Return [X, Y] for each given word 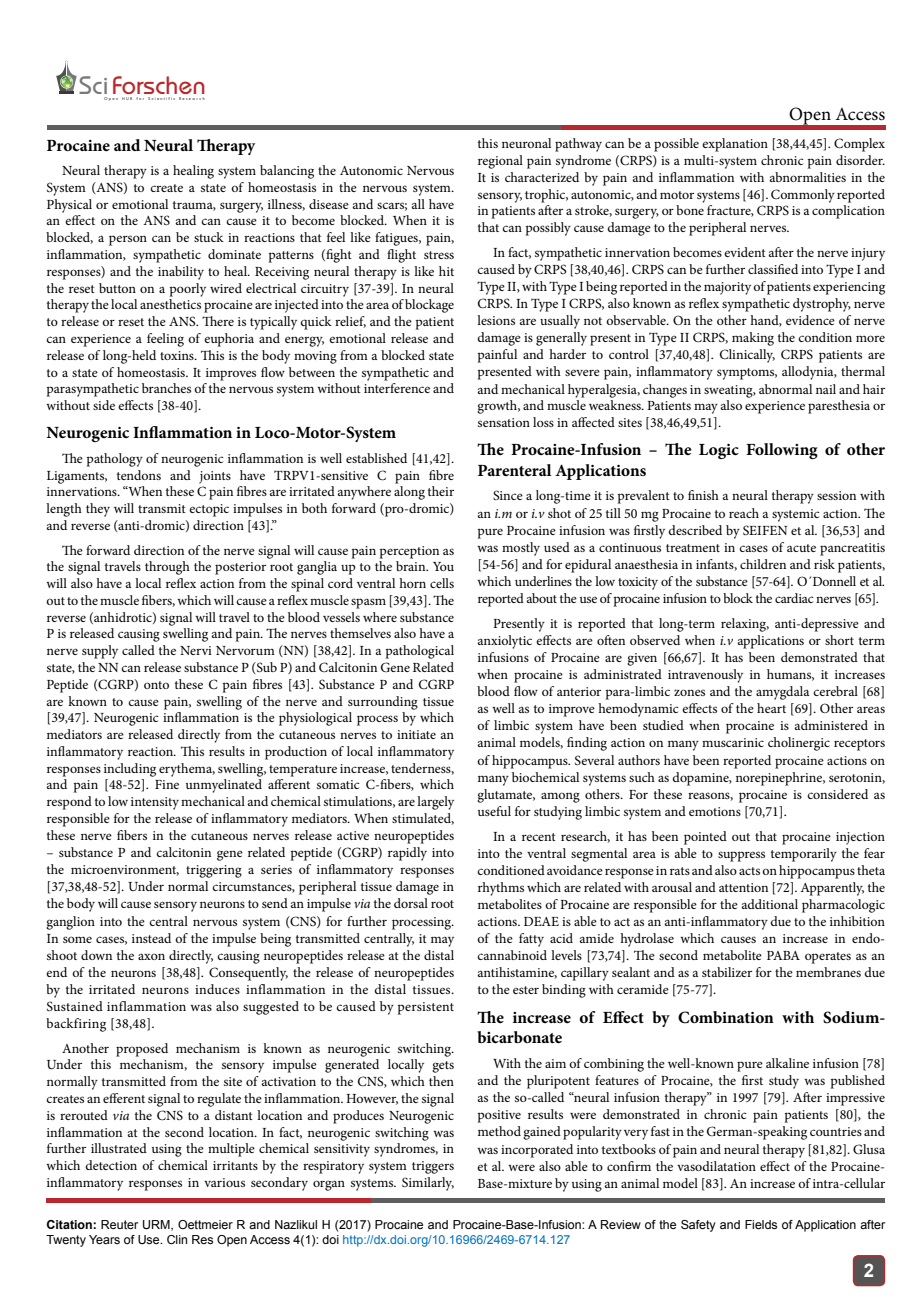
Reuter [119, 1224]
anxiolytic [504, 642]
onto [156, 685]
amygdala [783, 693]
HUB [127, 98]
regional [500, 162]
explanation [735, 145]
